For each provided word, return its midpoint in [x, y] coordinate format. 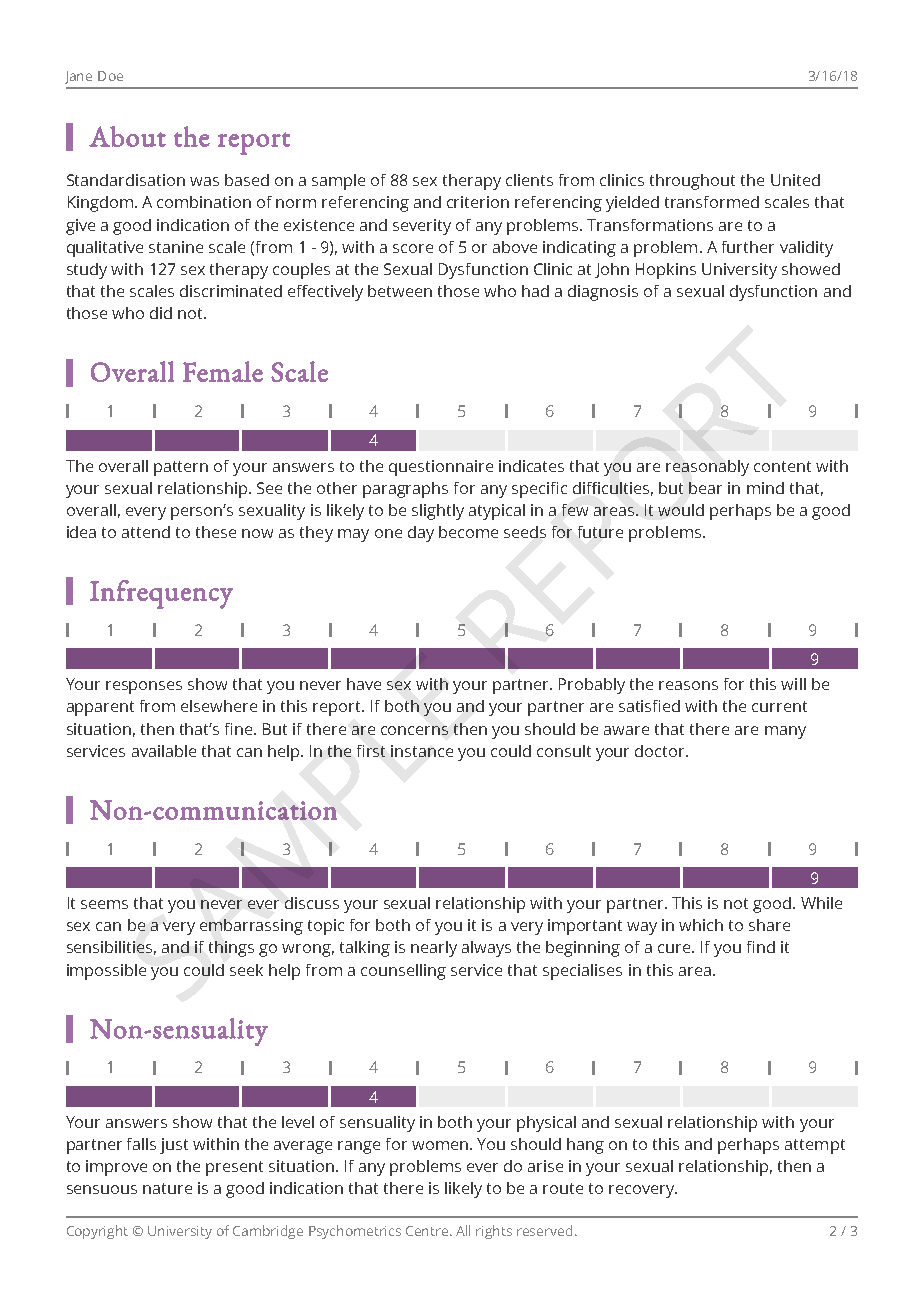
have [364, 684]
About [127, 136]
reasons [688, 685]
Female [223, 371]
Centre [428, 1231]
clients [529, 180]
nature [167, 1188]
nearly [434, 949]
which [701, 925]
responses [144, 687]
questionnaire [441, 468]
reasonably [707, 468]
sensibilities [111, 948]
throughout [692, 182]
